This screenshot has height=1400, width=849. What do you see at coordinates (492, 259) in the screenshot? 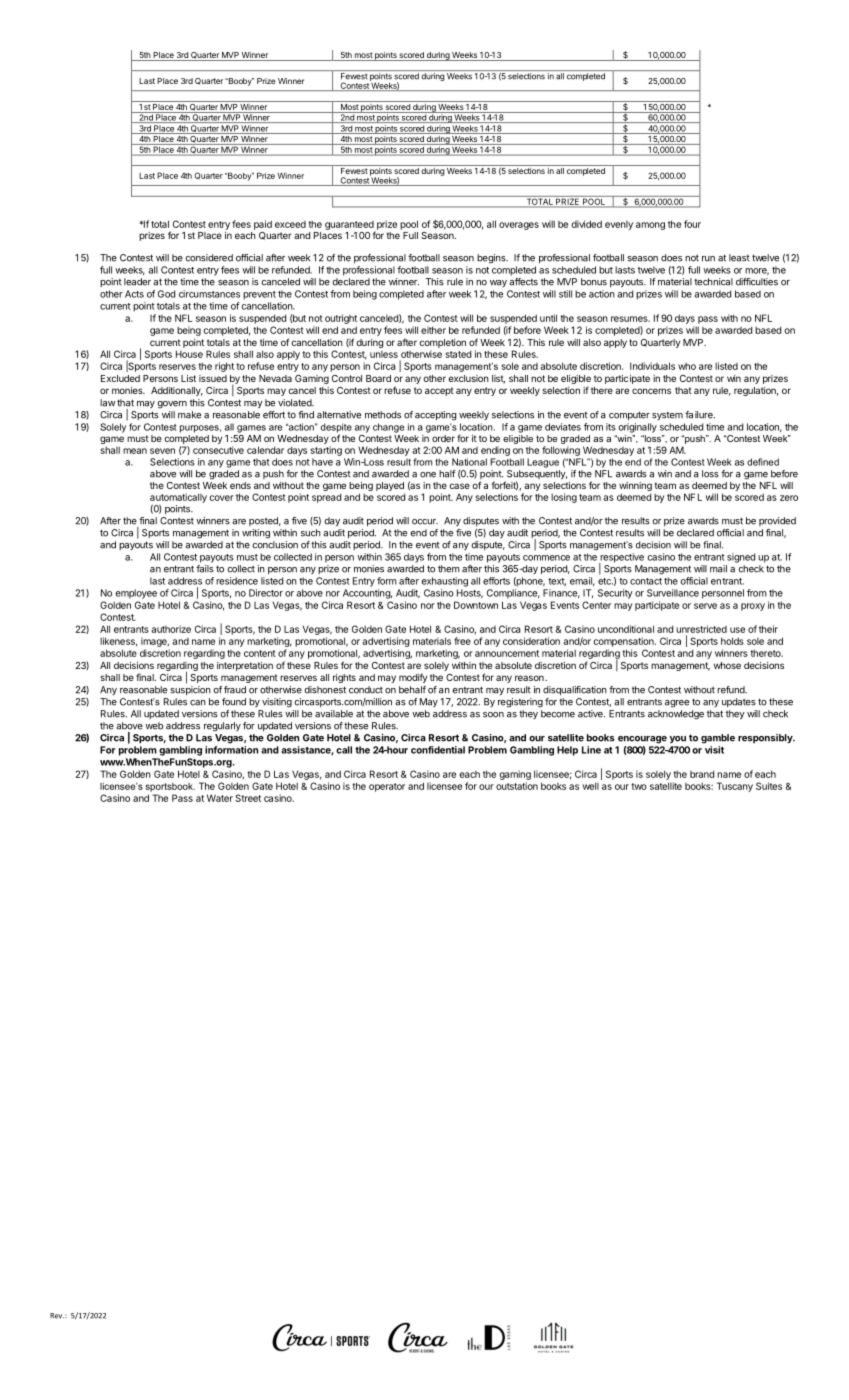
I see `begins` at bounding box center [492, 259].
